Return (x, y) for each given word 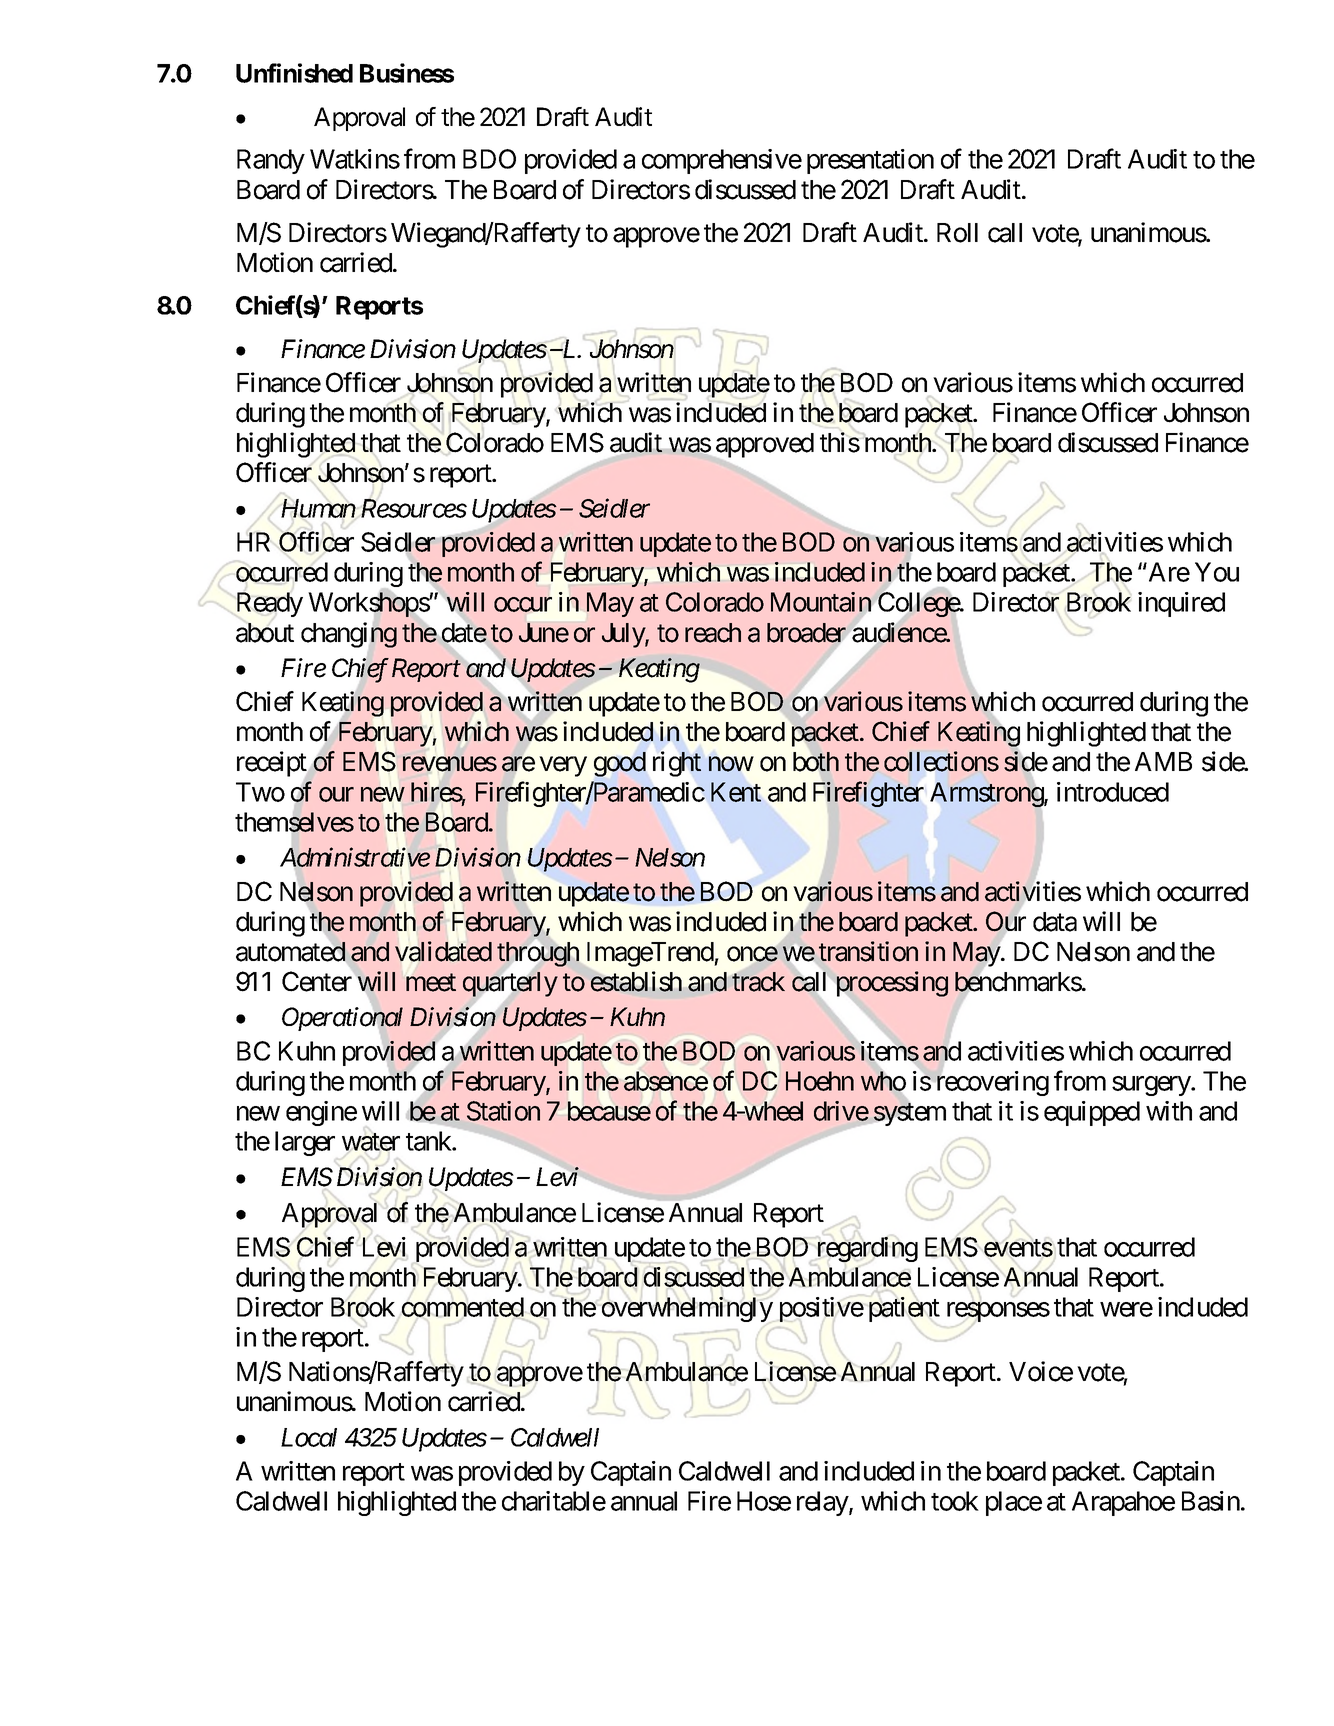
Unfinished (294, 73)
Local (309, 1437)
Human (318, 508)
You (1217, 572)
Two (260, 792)
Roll (957, 233)
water (371, 1142)
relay (823, 1503)
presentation (870, 161)
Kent (736, 792)
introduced (1113, 792)
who (883, 1081)
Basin (1211, 1501)
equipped (1092, 1113)
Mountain (821, 602)
